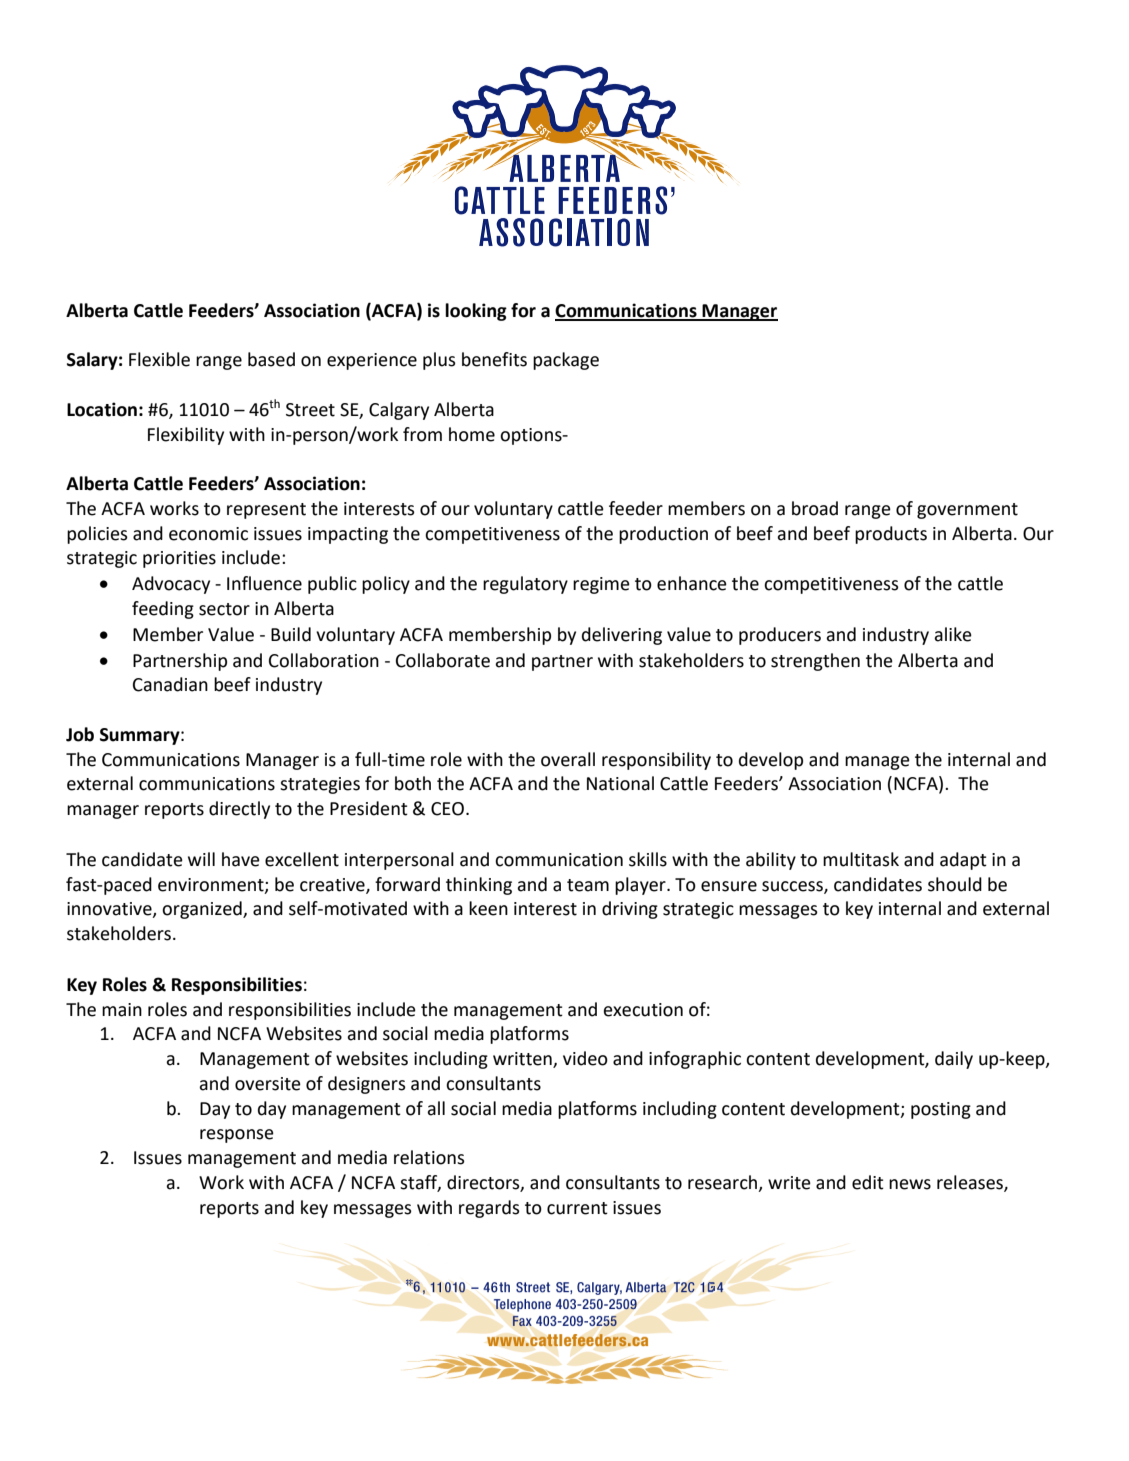 This image has width=1129, height=1461. What do you see at coordinates (494, 359) in the image?
I see `benefits` at bounding box center [494, 359].
